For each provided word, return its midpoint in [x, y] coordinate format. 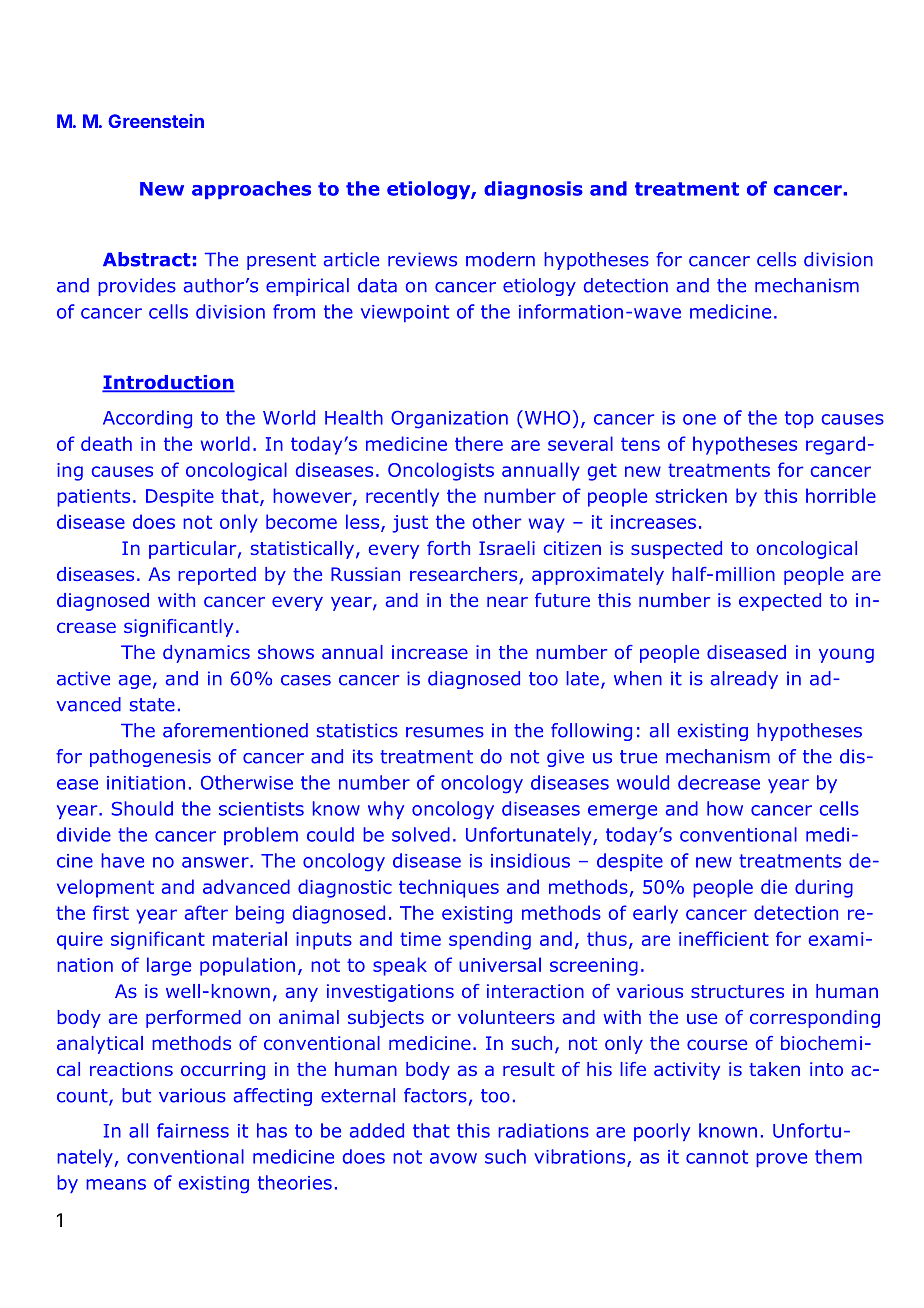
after [206, 912]
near [507, 601]
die [774, 886]
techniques [449, 888]
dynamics [206, 654]
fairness [193, 1130]
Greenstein [156, 121]
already [744, 680]
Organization [449, 419]
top [799, 419]
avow [453, 1158]
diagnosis [533, 190]
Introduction [168, 383]
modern [500, 259]
